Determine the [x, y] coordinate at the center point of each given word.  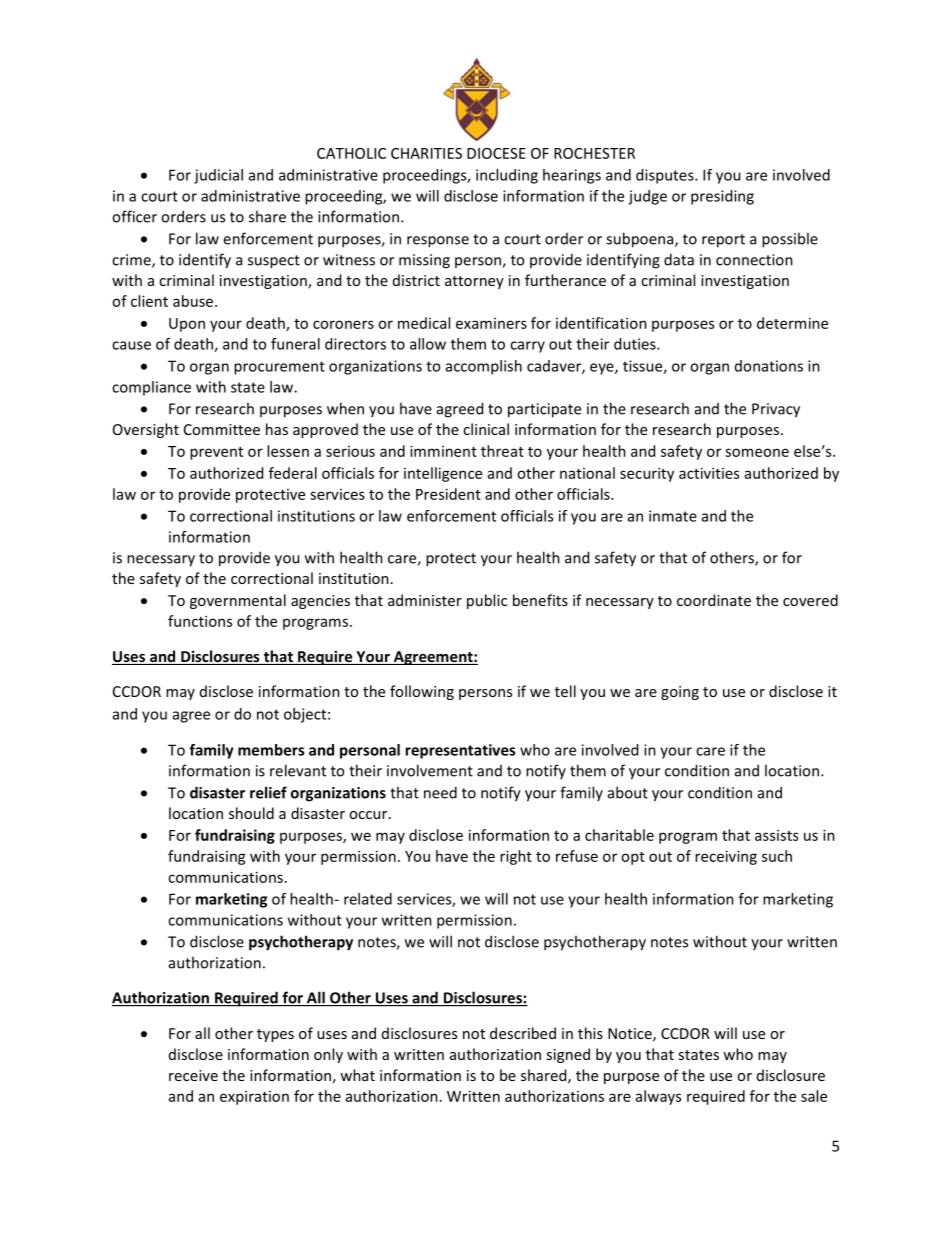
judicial [218, 176]
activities [709, 473]
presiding [722, 197]
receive [193, 1075]
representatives [460, 751]
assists [776, 835]
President [448, 494]
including [507, 176]
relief [268, 792]
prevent [216, 453]
